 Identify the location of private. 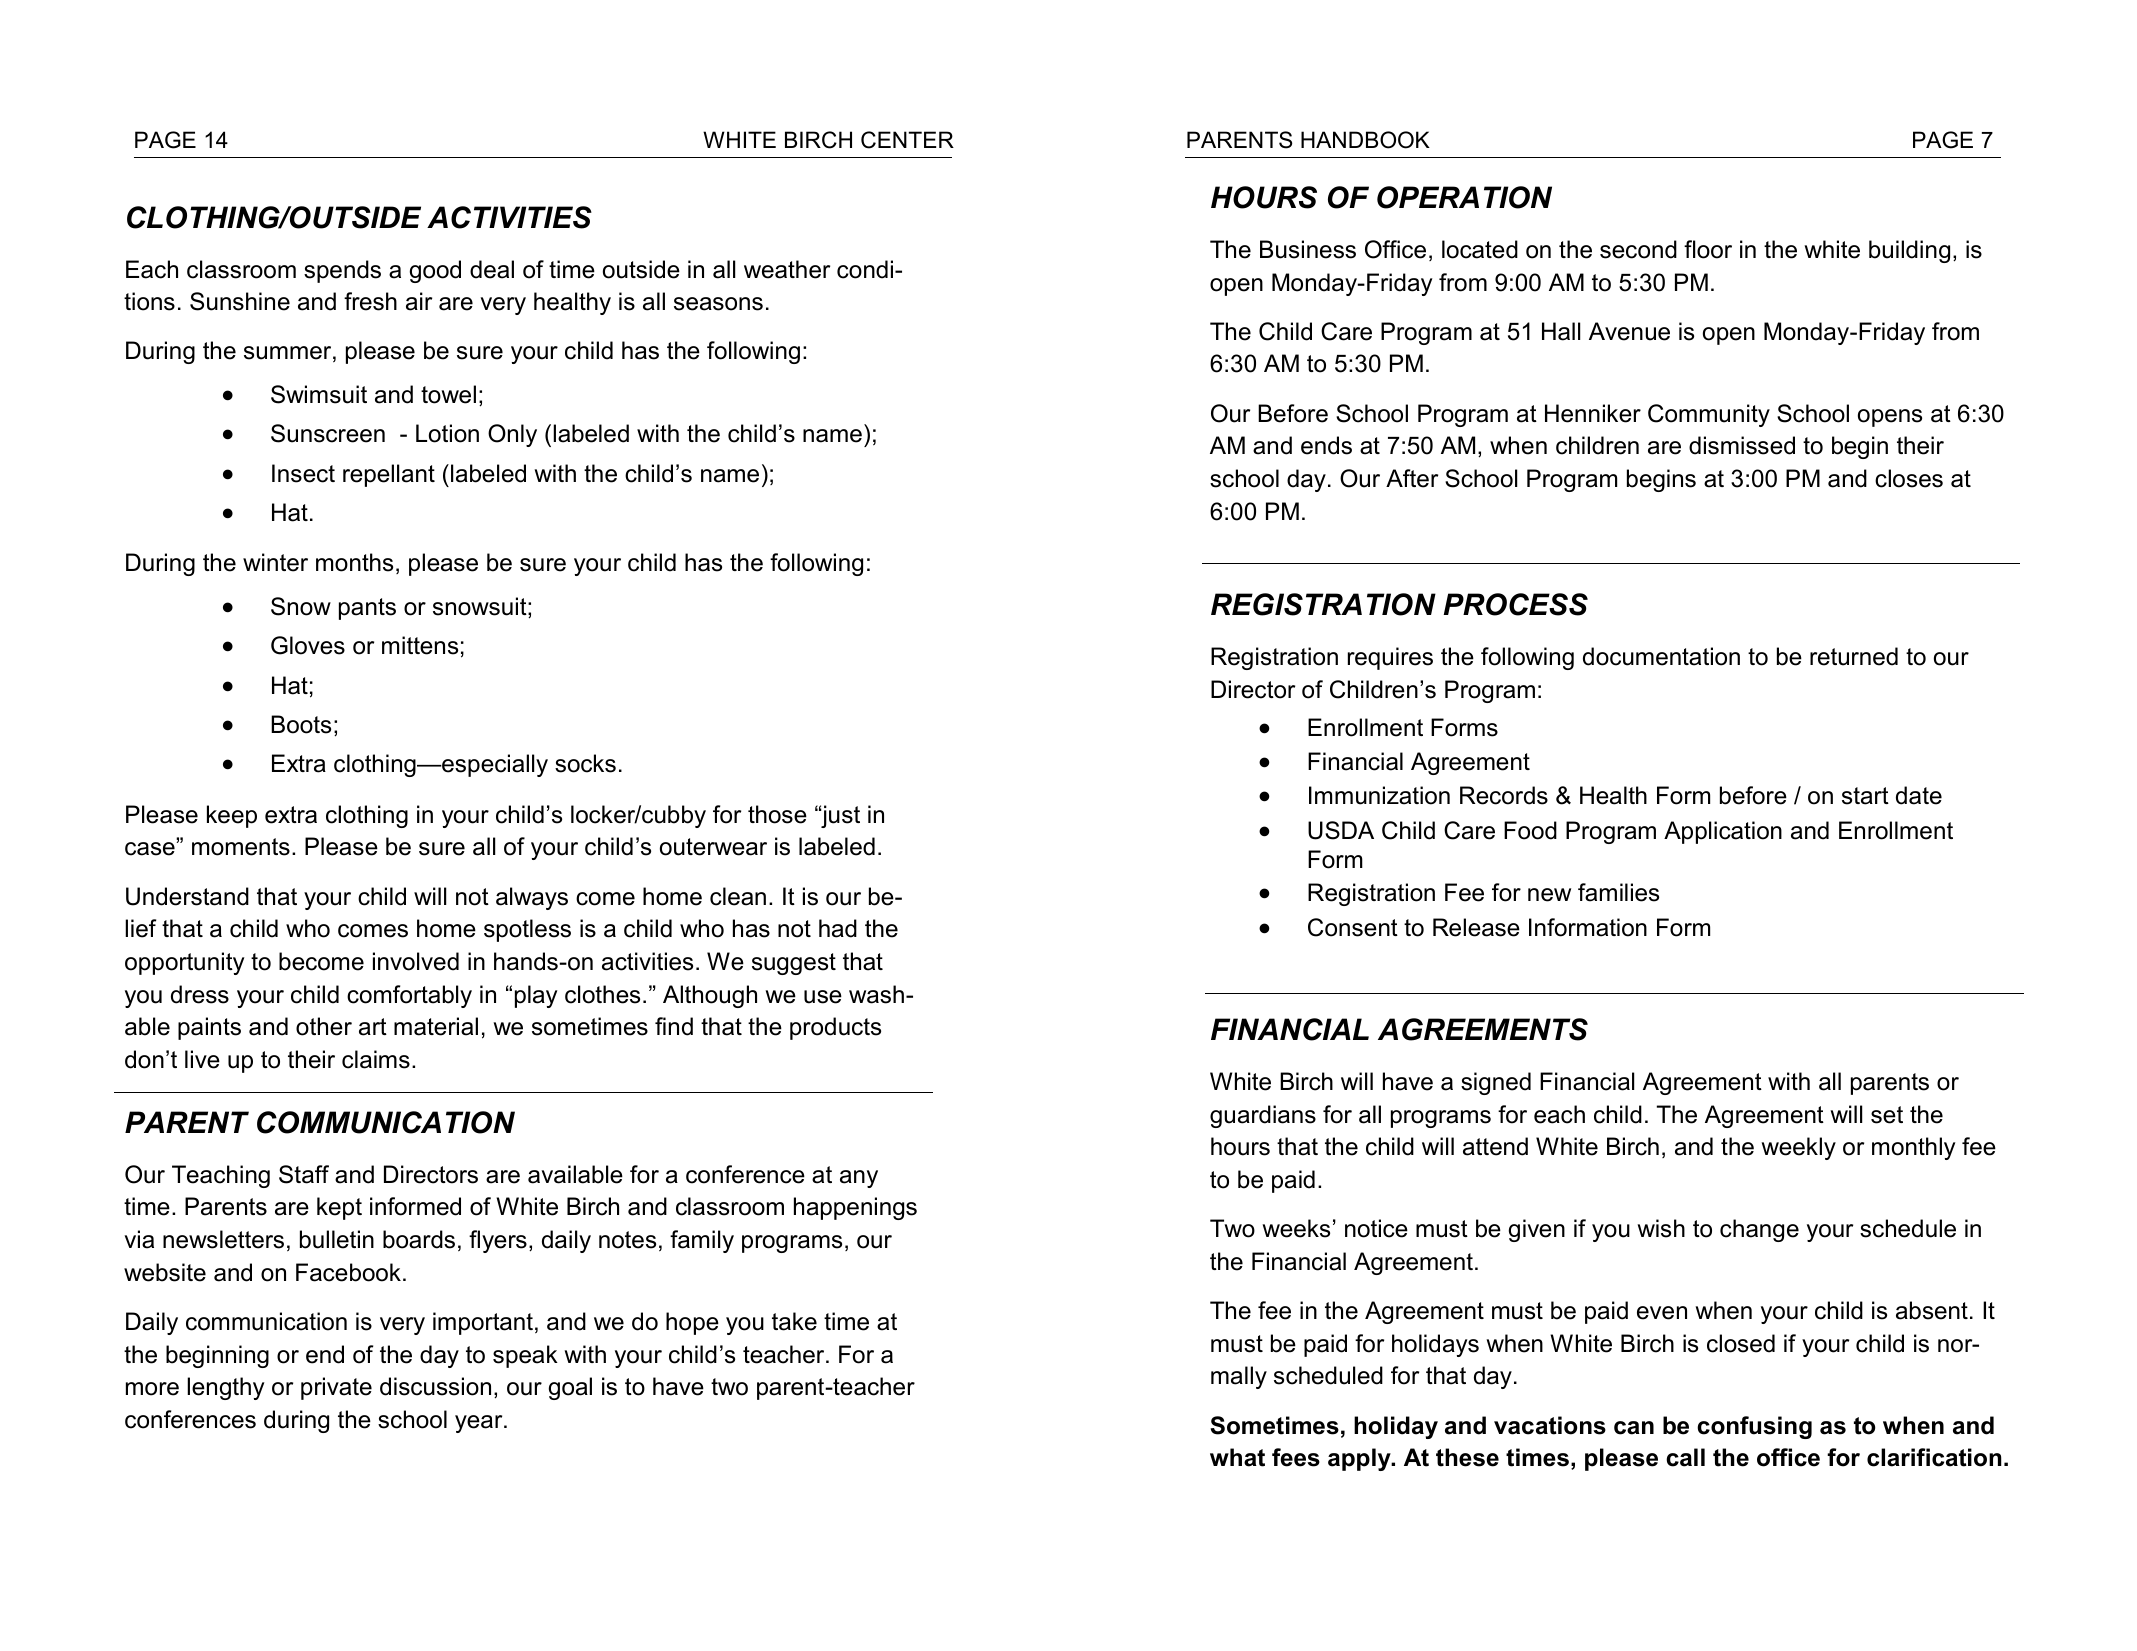
(336, 1388).
